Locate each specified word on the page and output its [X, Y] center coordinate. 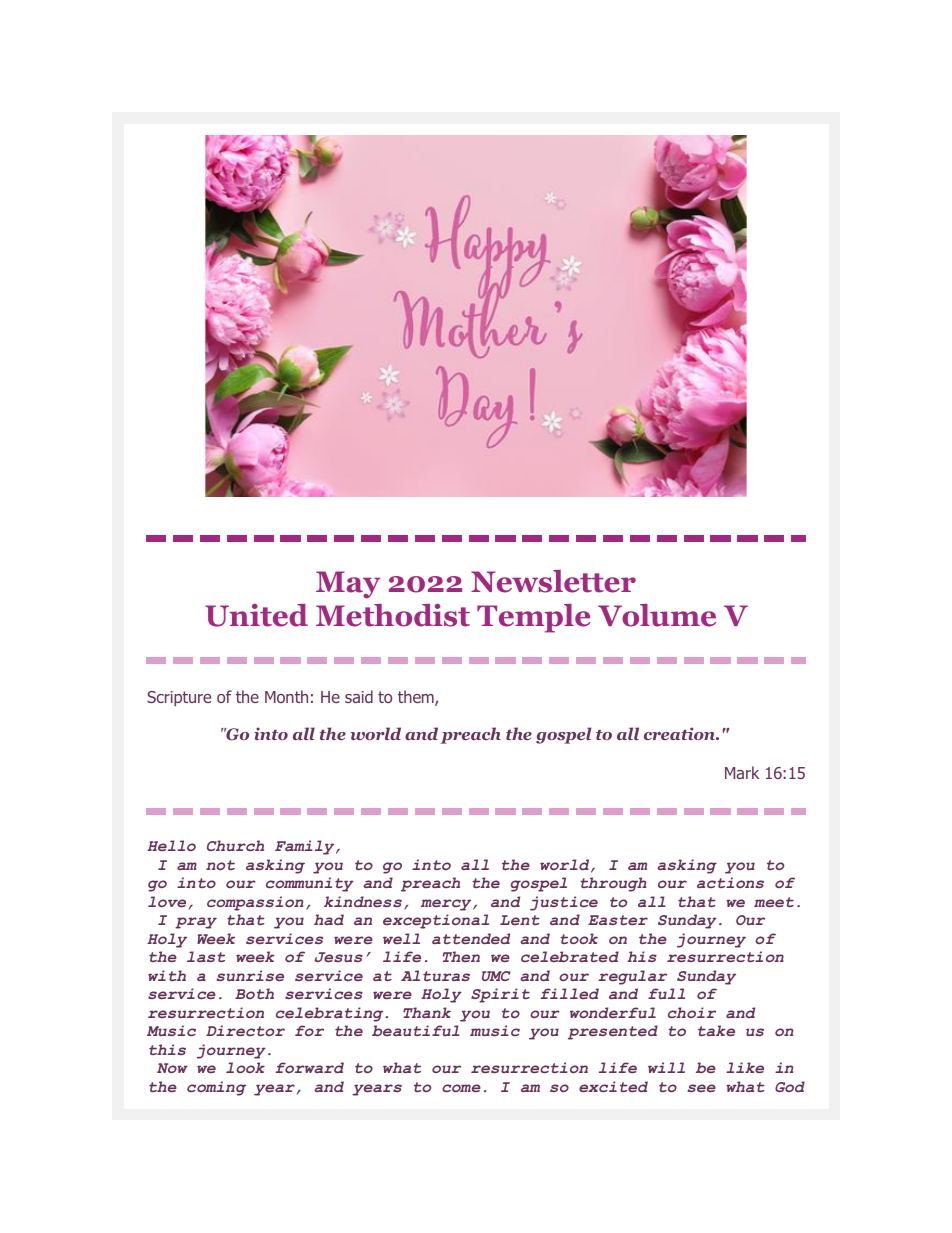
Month [286, 696]
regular [632, 977]
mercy [447, 905]
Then [461, 956]
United [256, 615]
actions [730, 882]
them [417, 698]
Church [235, 845]
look [245, 1067]
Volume [657, 615]
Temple [533, 618]
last [206, 956]
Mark [742, 772]
